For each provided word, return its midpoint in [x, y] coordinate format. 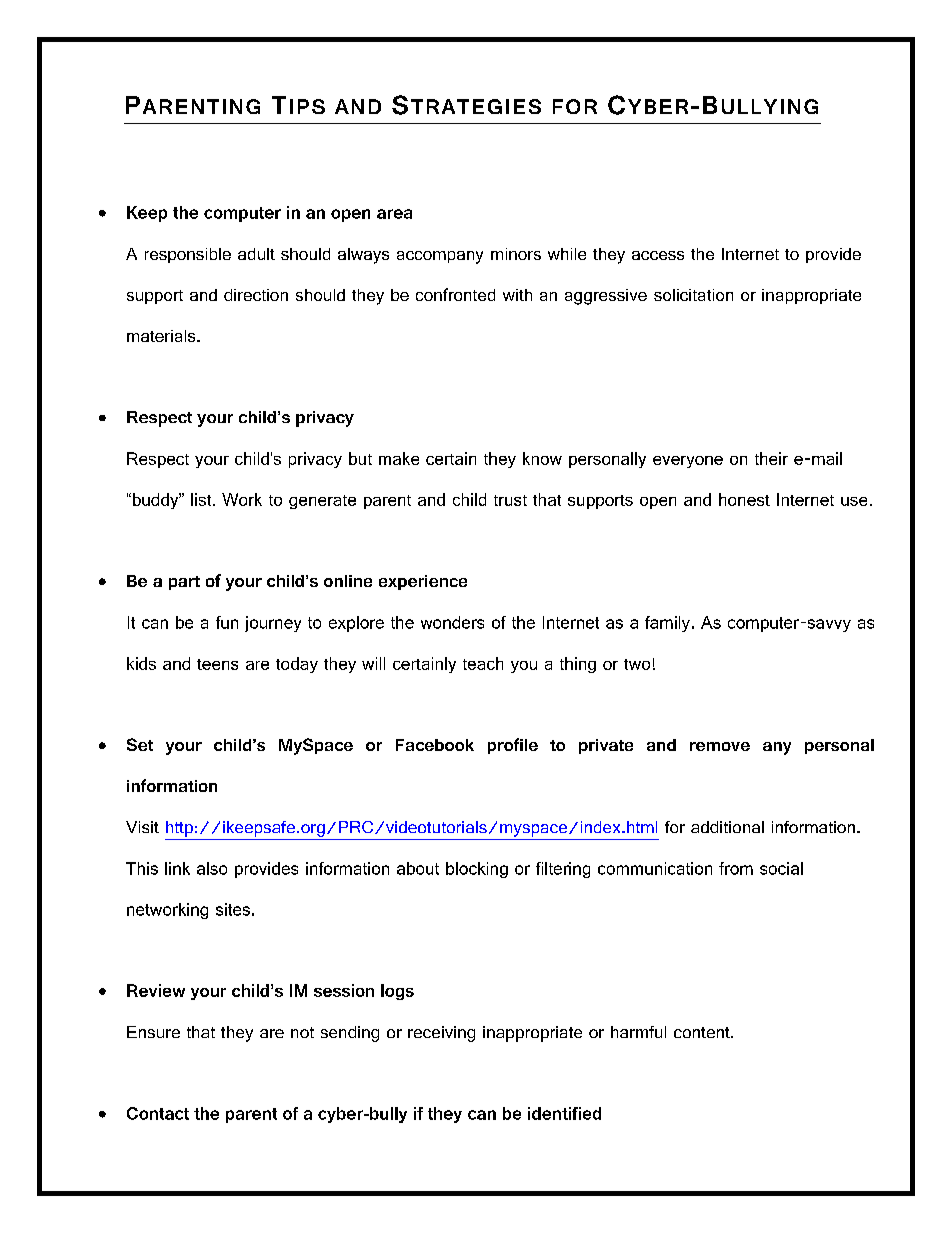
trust [510, 500]
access [658, 255]
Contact [158, 1113]
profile [513, 746]
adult [256, 254]
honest [744, 499]
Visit [142, 827]
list [202, 499]
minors [516, 254]
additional [727, 827]
